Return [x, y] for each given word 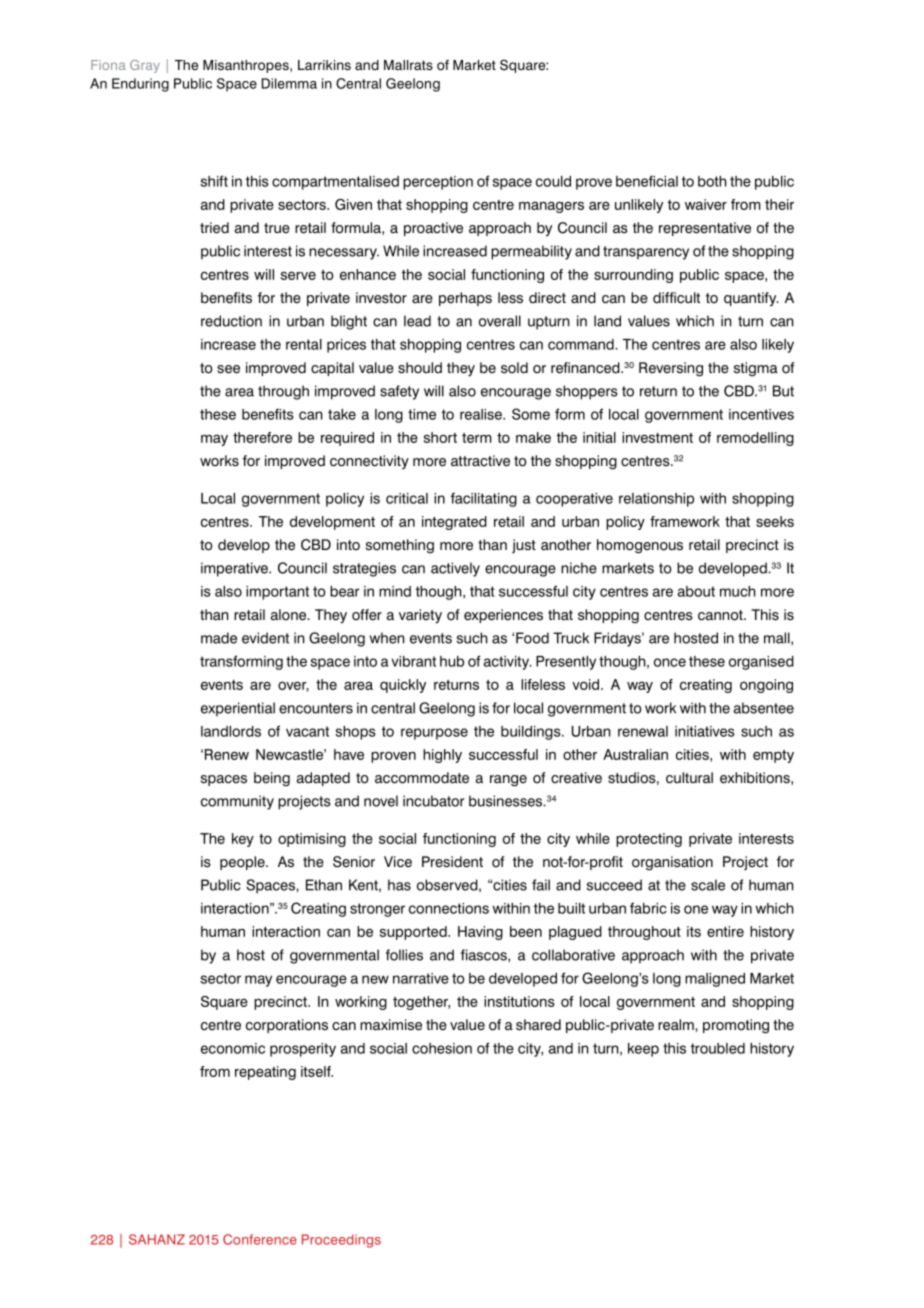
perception [438, 183]
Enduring [140, 85]
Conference [260, 1239]
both [712, 181]
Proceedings [341, 1241]
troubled [718, 1048]
